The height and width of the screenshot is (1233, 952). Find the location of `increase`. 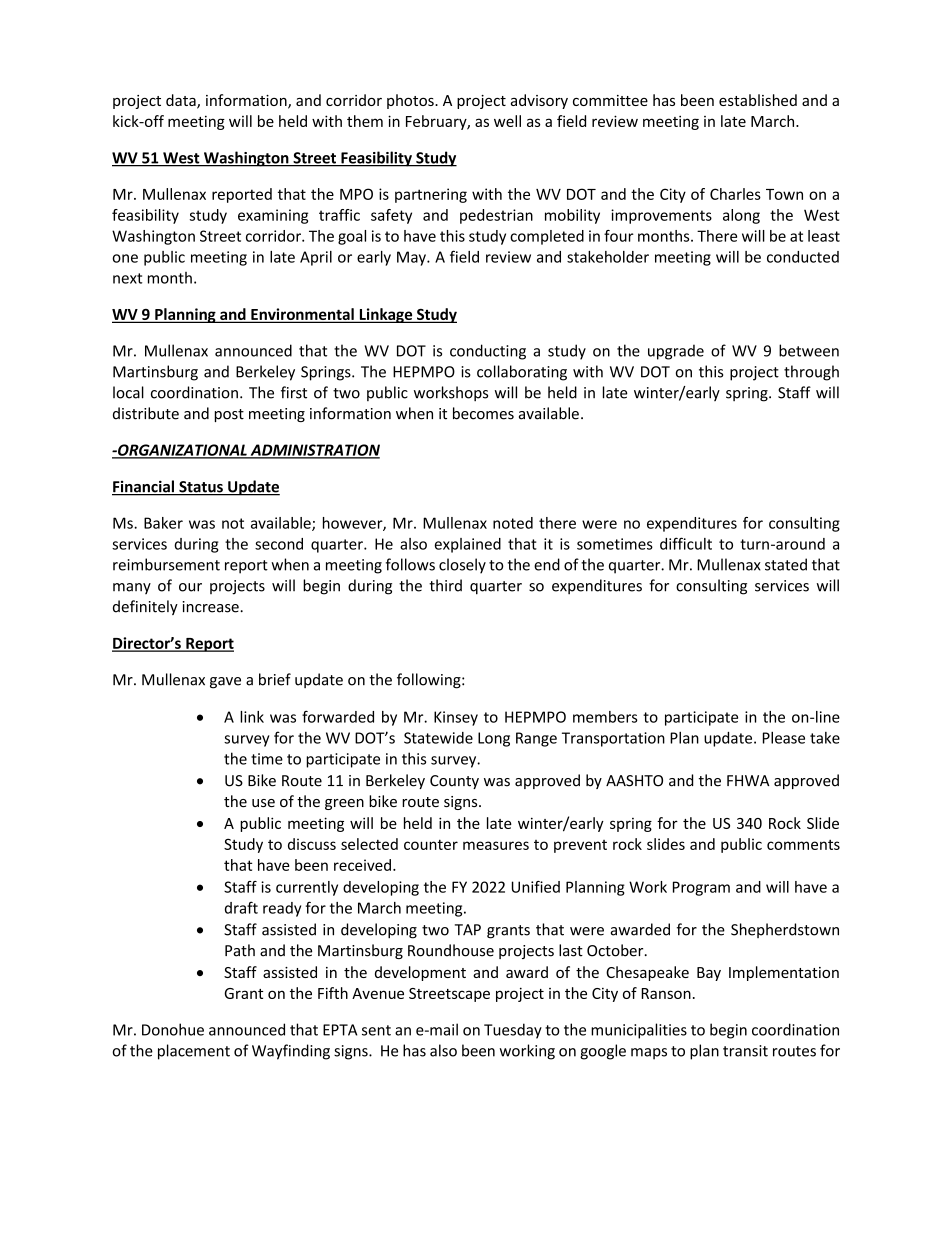

increase is located at coordinates (211, 607).
